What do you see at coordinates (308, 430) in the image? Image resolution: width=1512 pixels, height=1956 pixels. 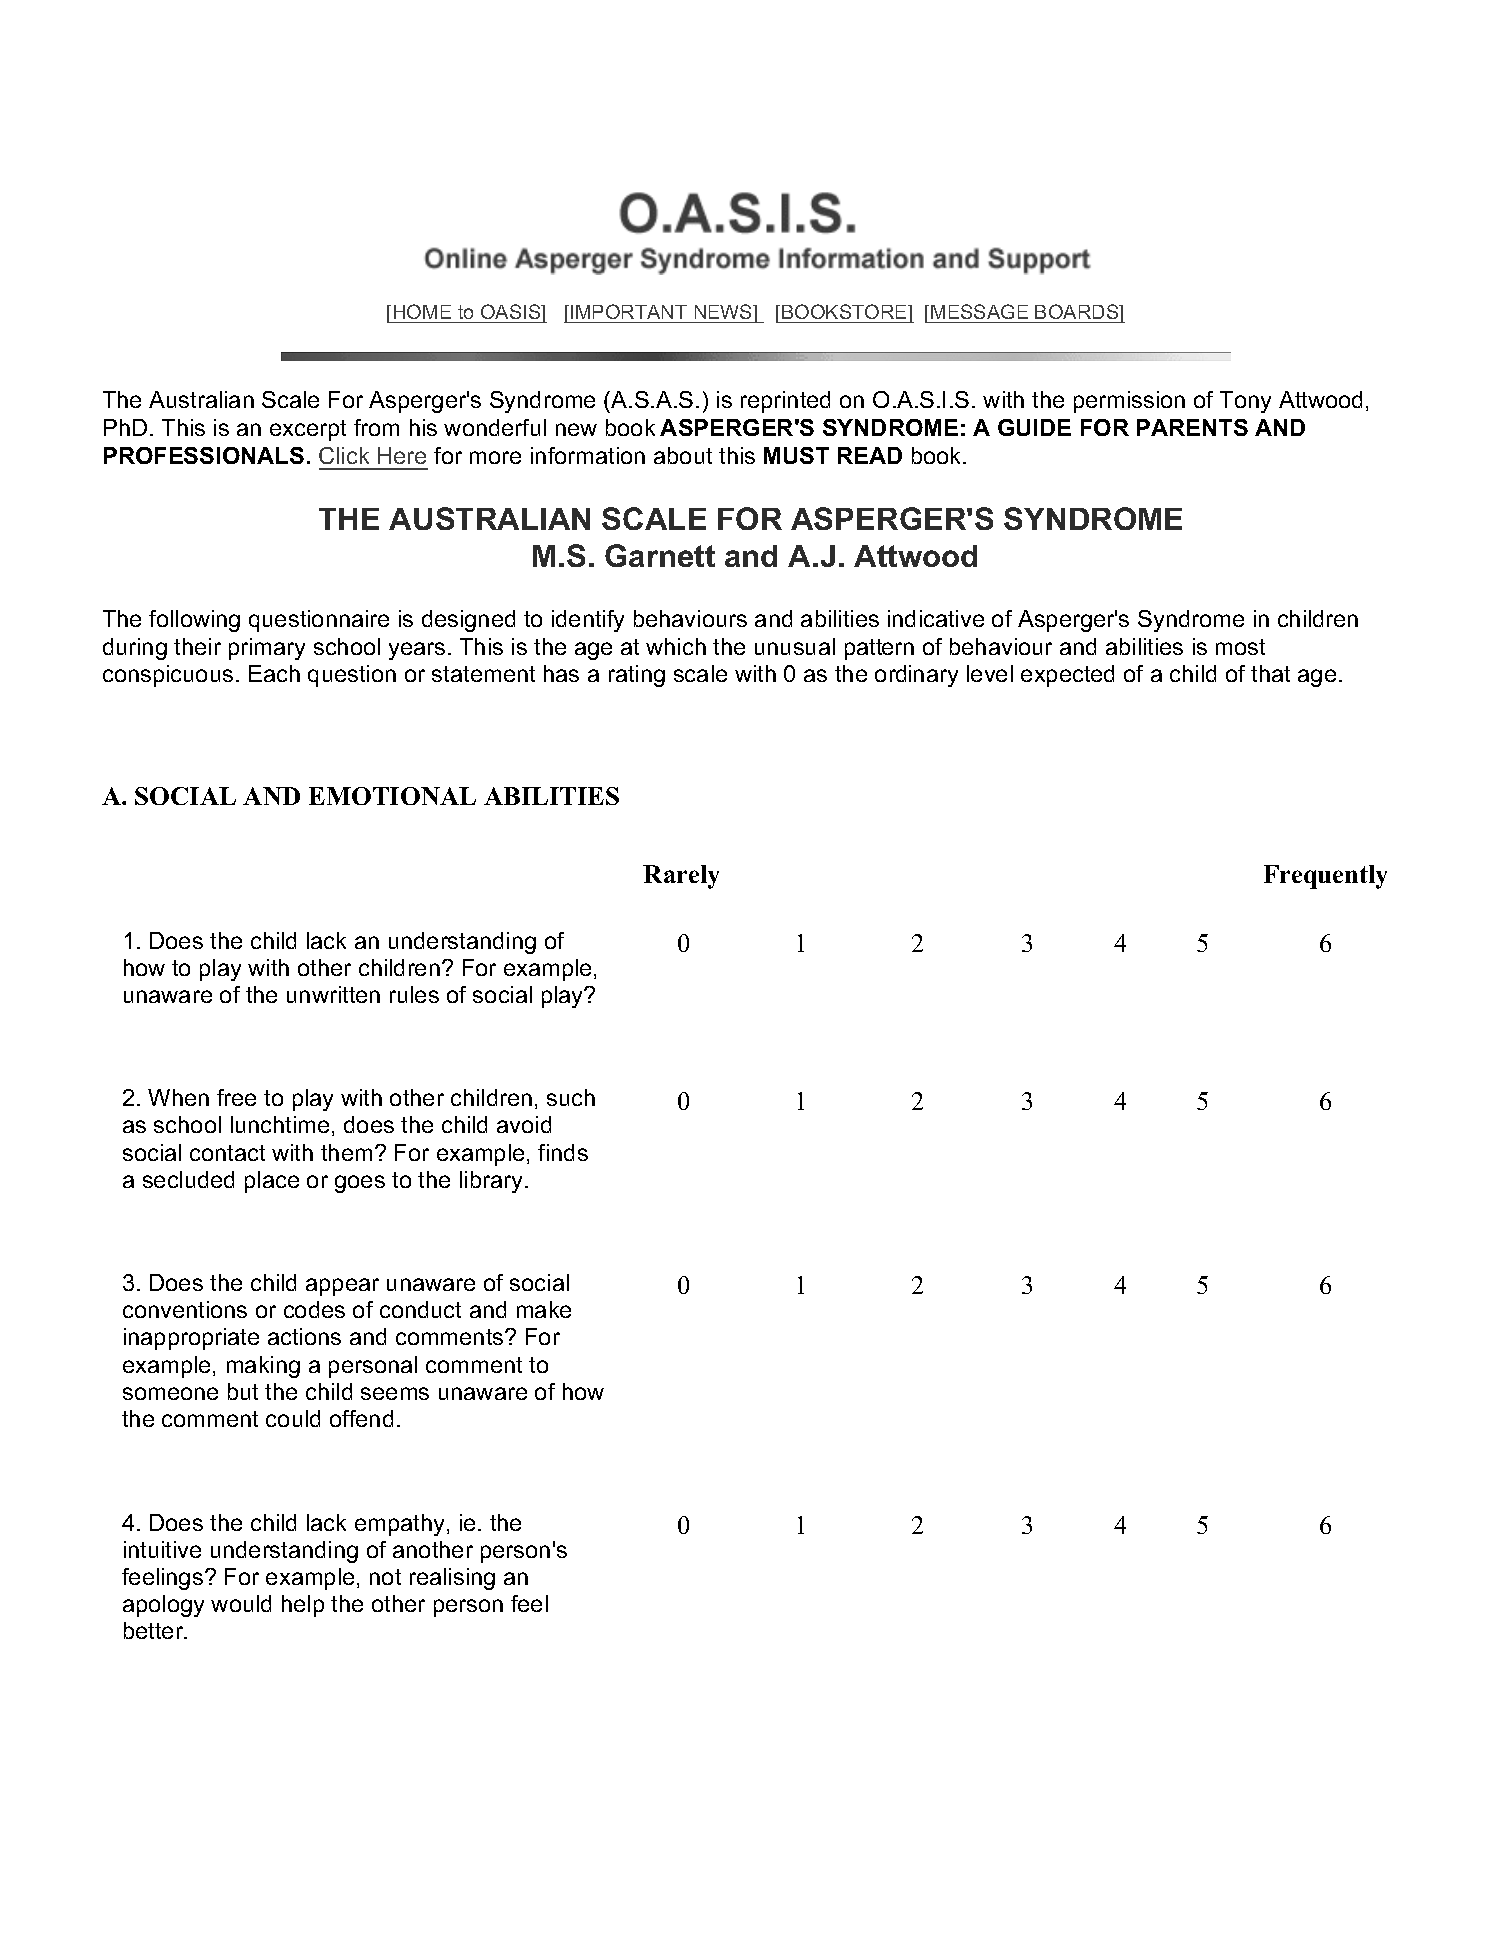 I see `excerpt` at bounding box center [308, 430].
